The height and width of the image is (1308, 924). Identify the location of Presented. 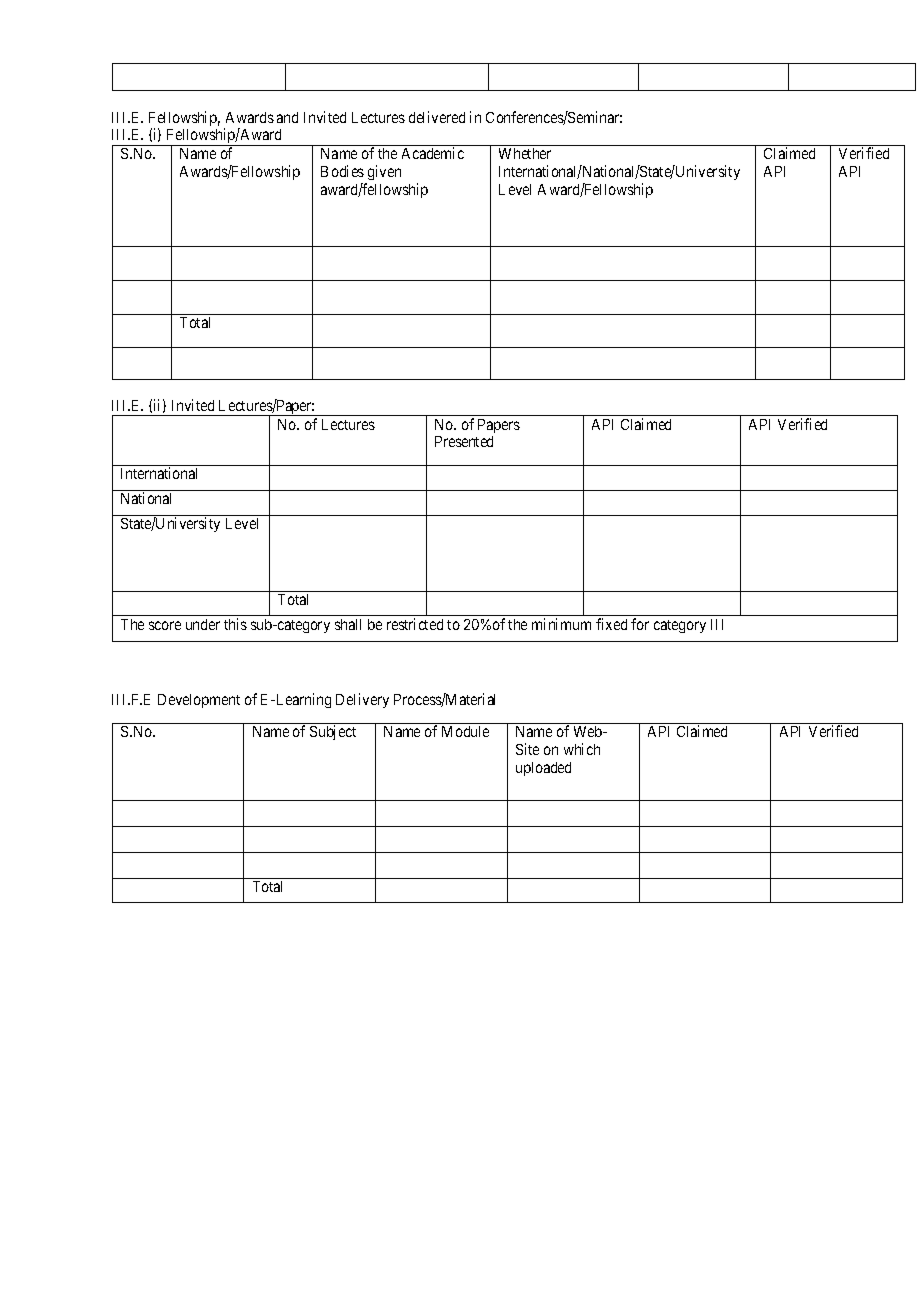
(464, 441).
